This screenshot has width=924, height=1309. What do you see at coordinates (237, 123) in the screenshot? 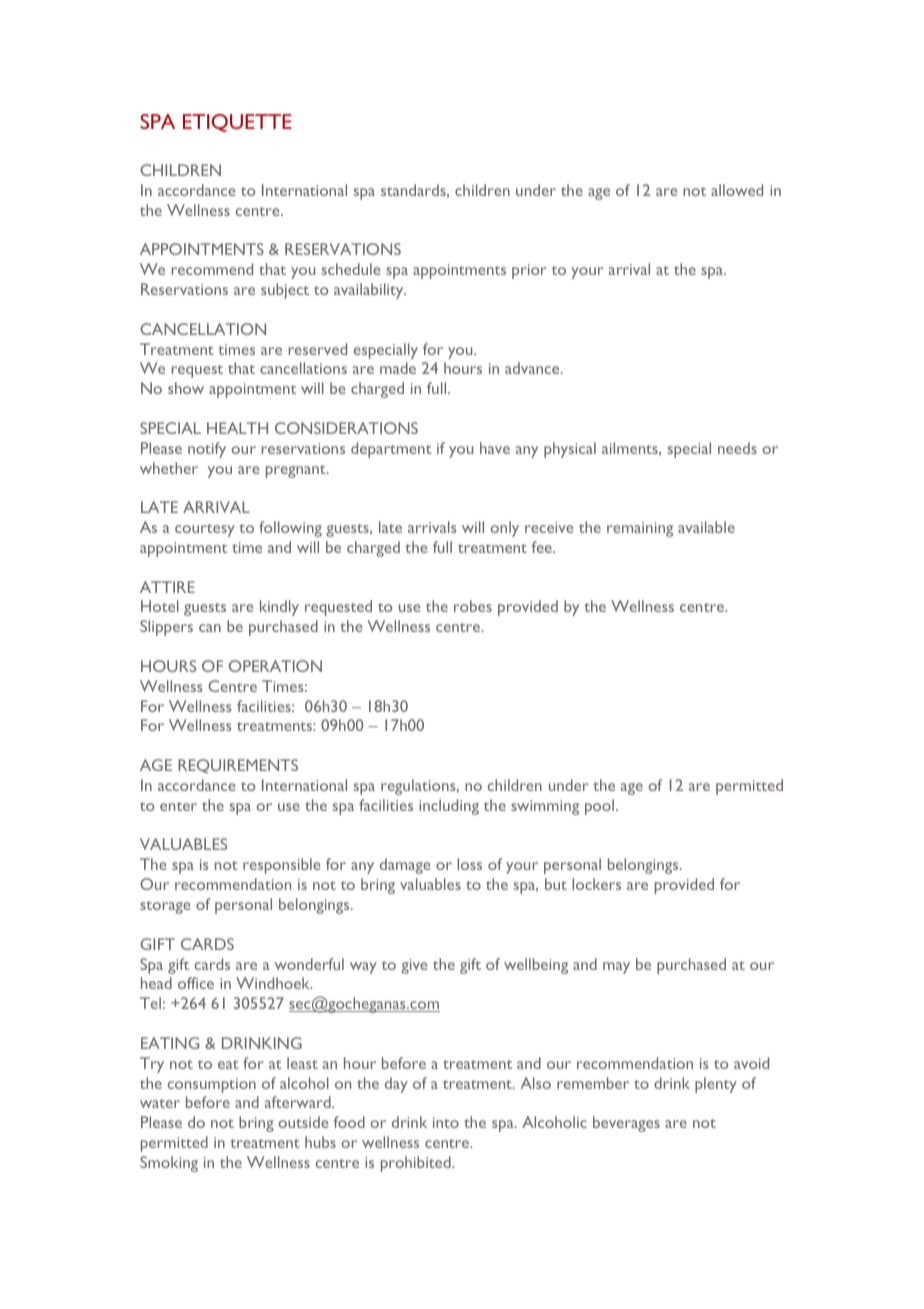
I see `ETIQUETTE` at bounding box center [237, 123].
